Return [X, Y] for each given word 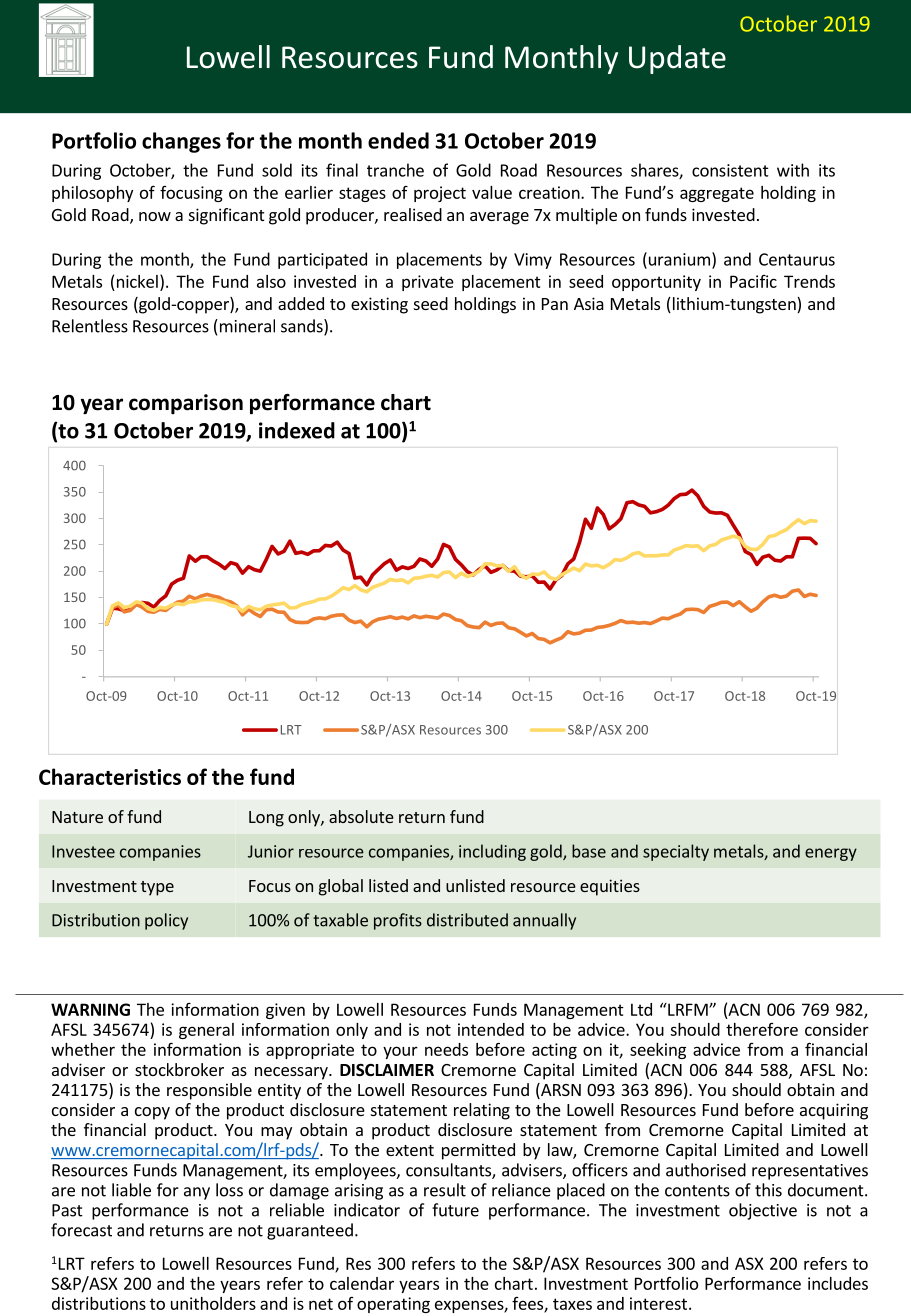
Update [677, 59]
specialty [676, 852]
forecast [81, 1230]
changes [181, 142]
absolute [361, 816]
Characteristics [110, 776]
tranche [395, 170]
